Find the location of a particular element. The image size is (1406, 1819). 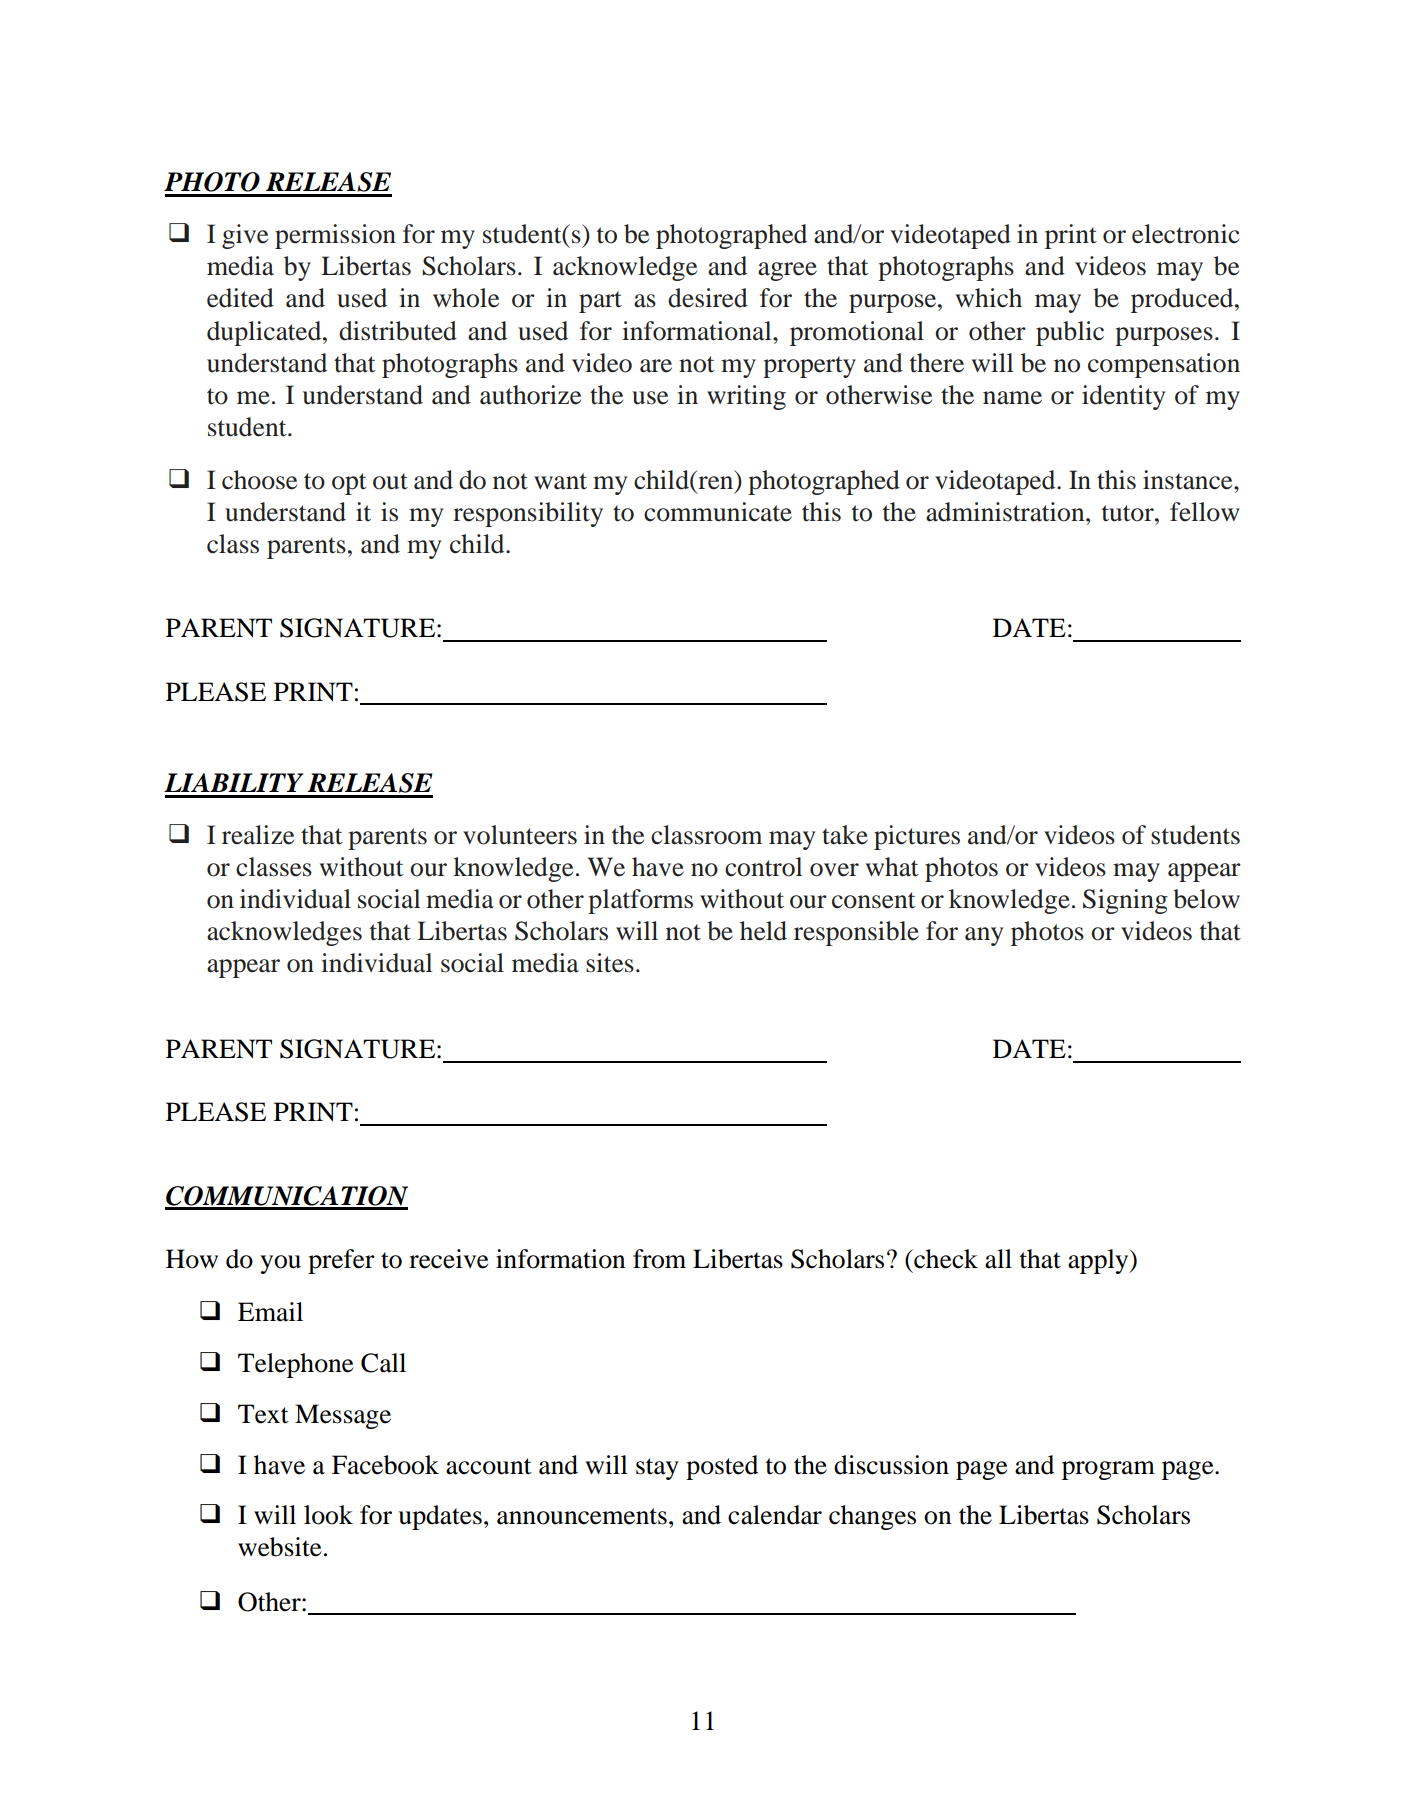

realize is located at coordinates (258, 835).
